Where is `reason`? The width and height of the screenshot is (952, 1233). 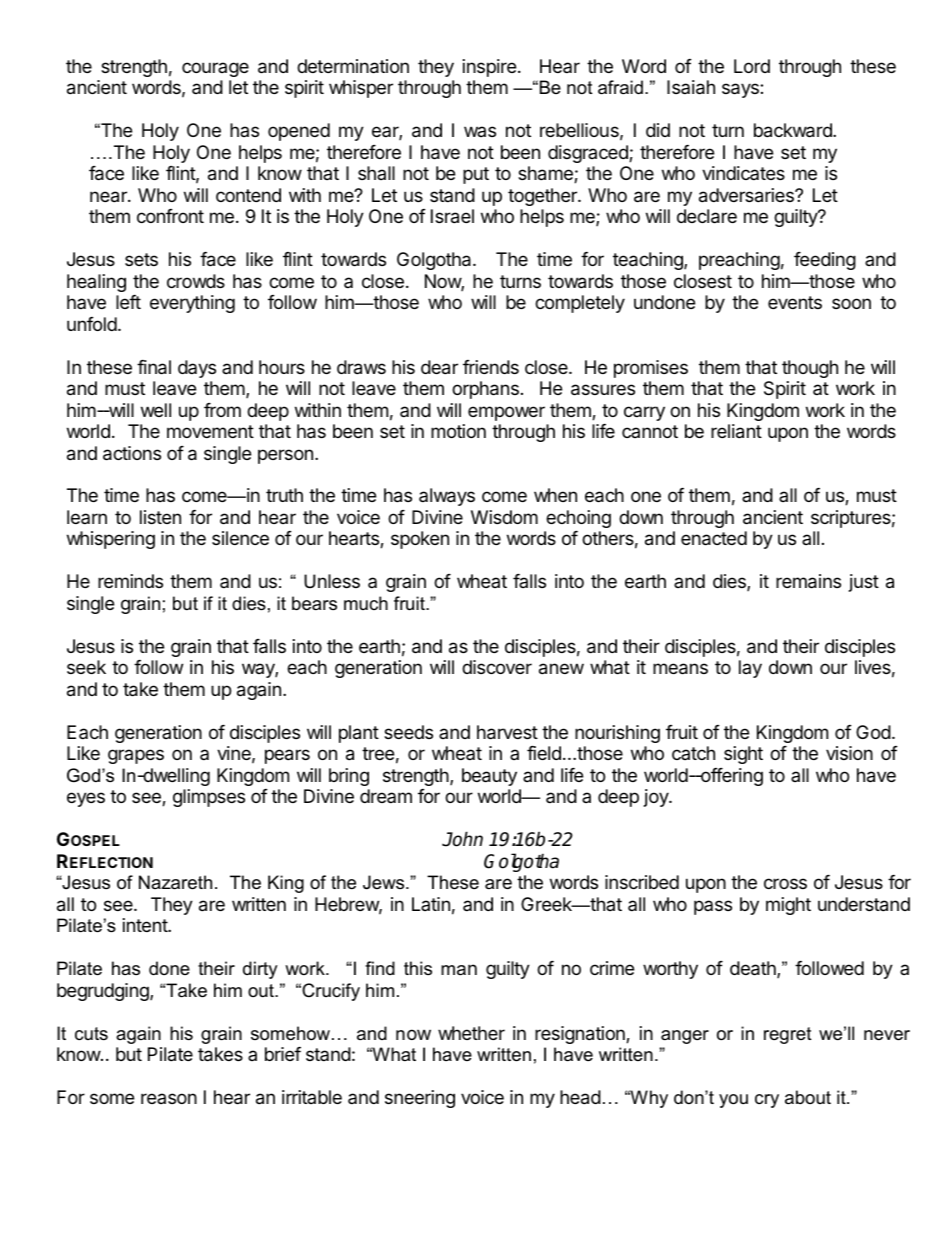
reason is located at coordinates (169, 1098).
